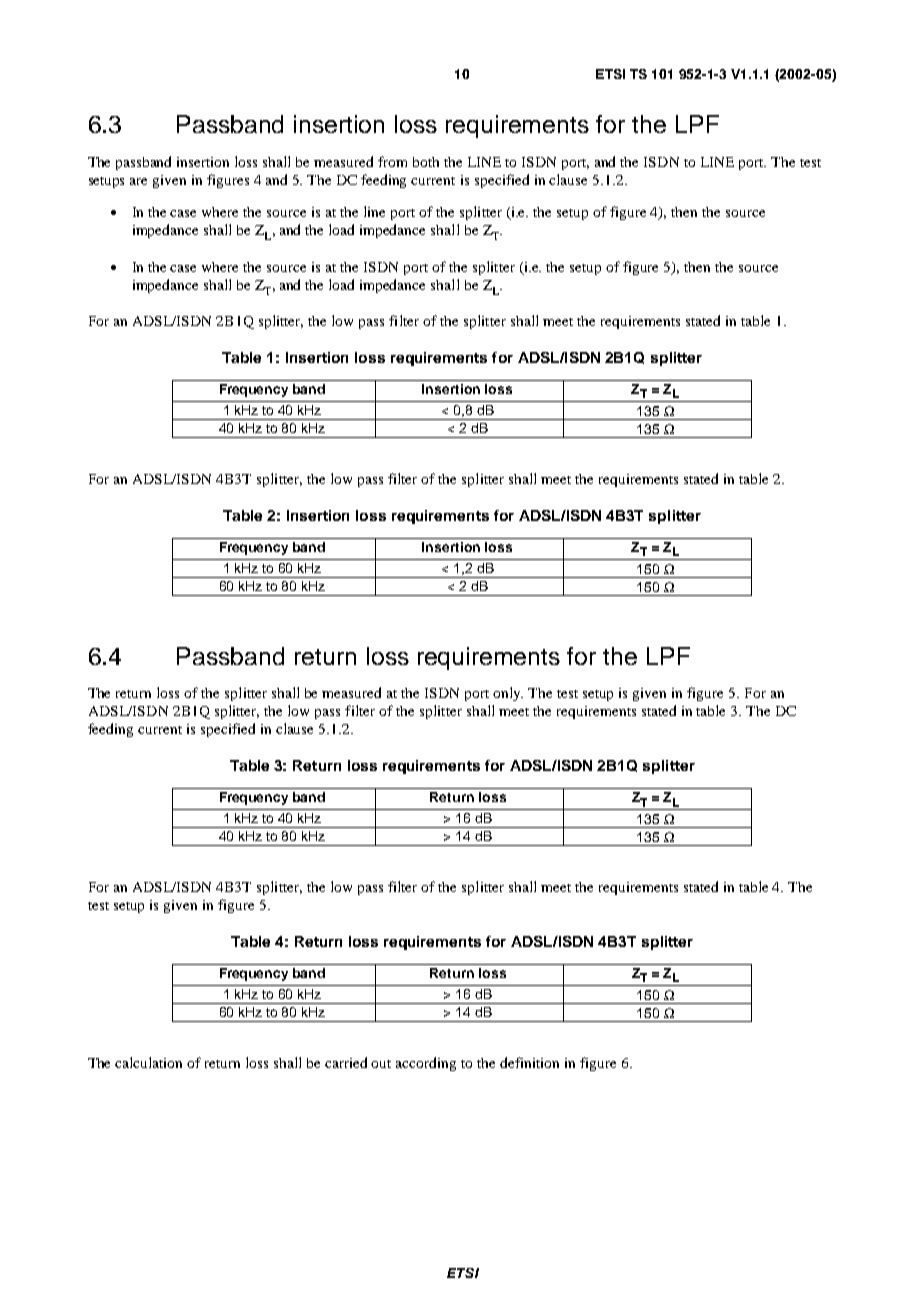 This screenshot has height=1308, width=924. I want to click on according, so click(426, 1064).
